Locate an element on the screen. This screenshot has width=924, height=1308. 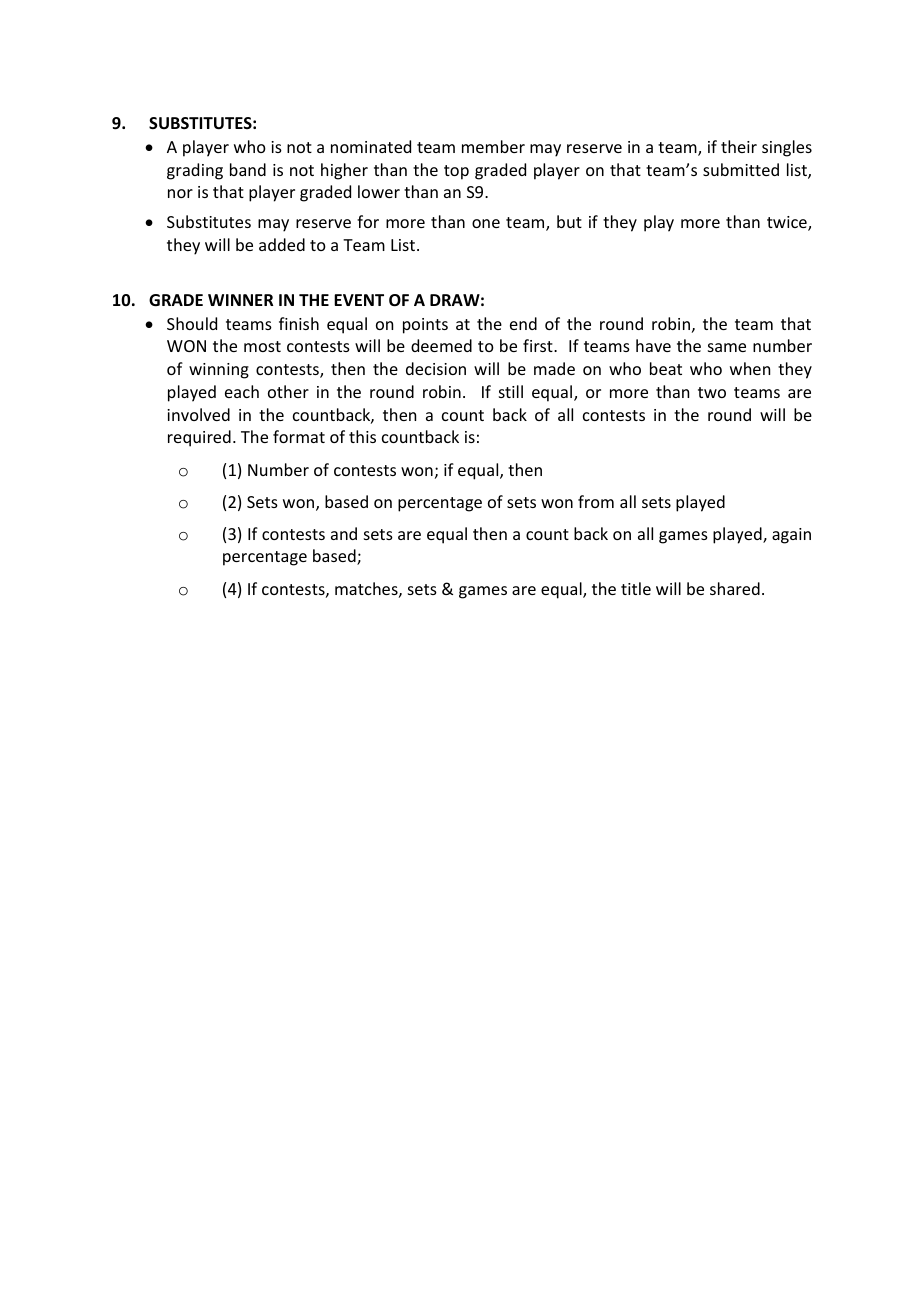
added is located at coordinates (282, 244).
